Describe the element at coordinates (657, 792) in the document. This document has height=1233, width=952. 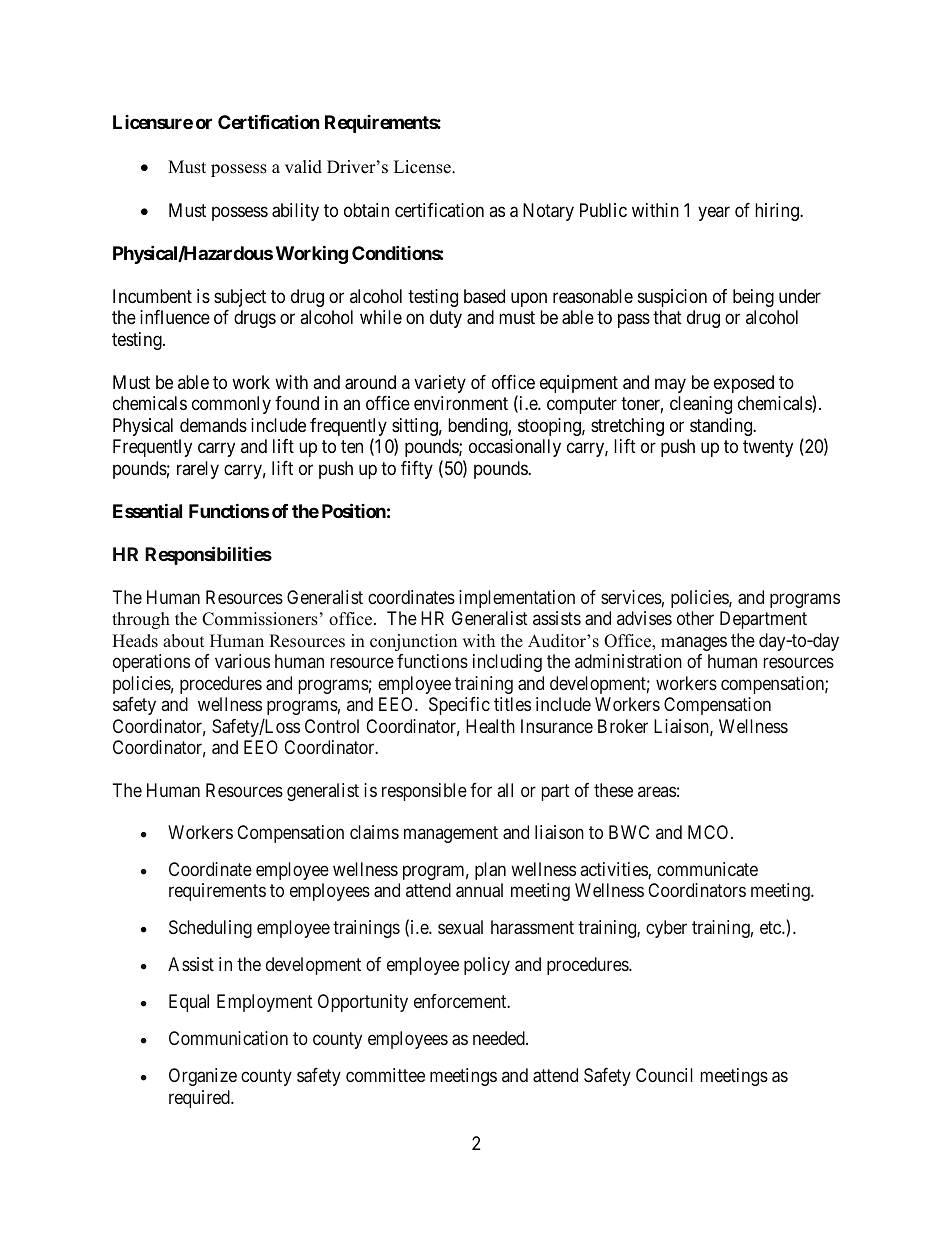
I see `areas` at that location.
